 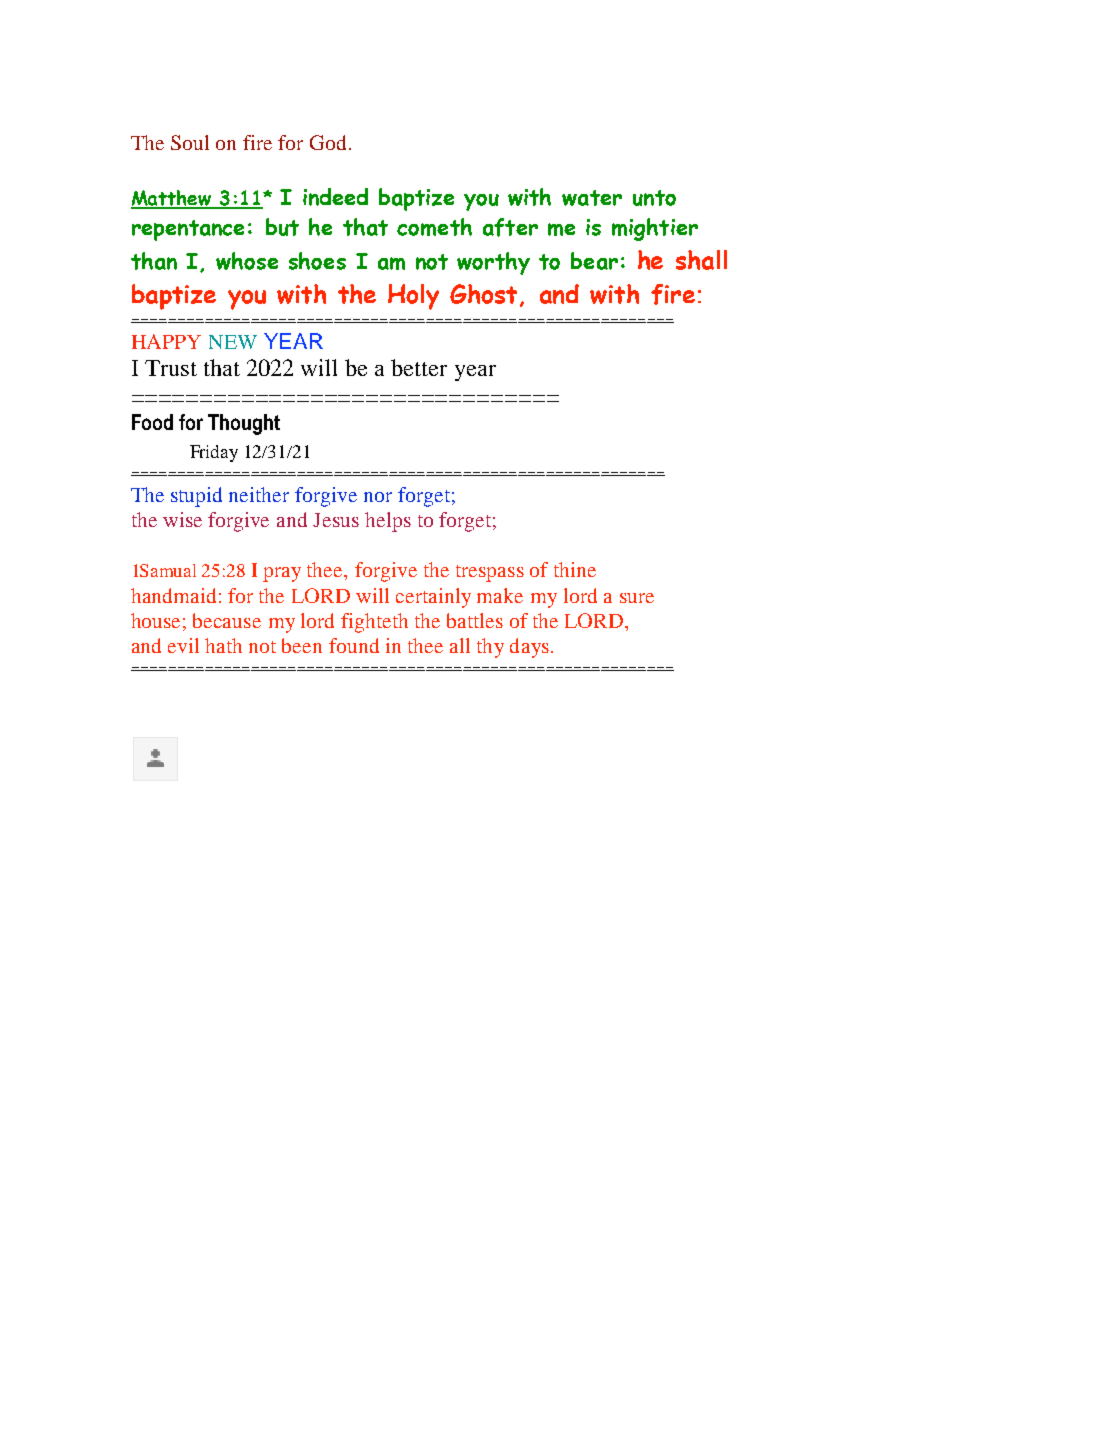 What do you see at coordinates (233, 342) in the image?
I see `NEW` at bounding box center [233, 342].
